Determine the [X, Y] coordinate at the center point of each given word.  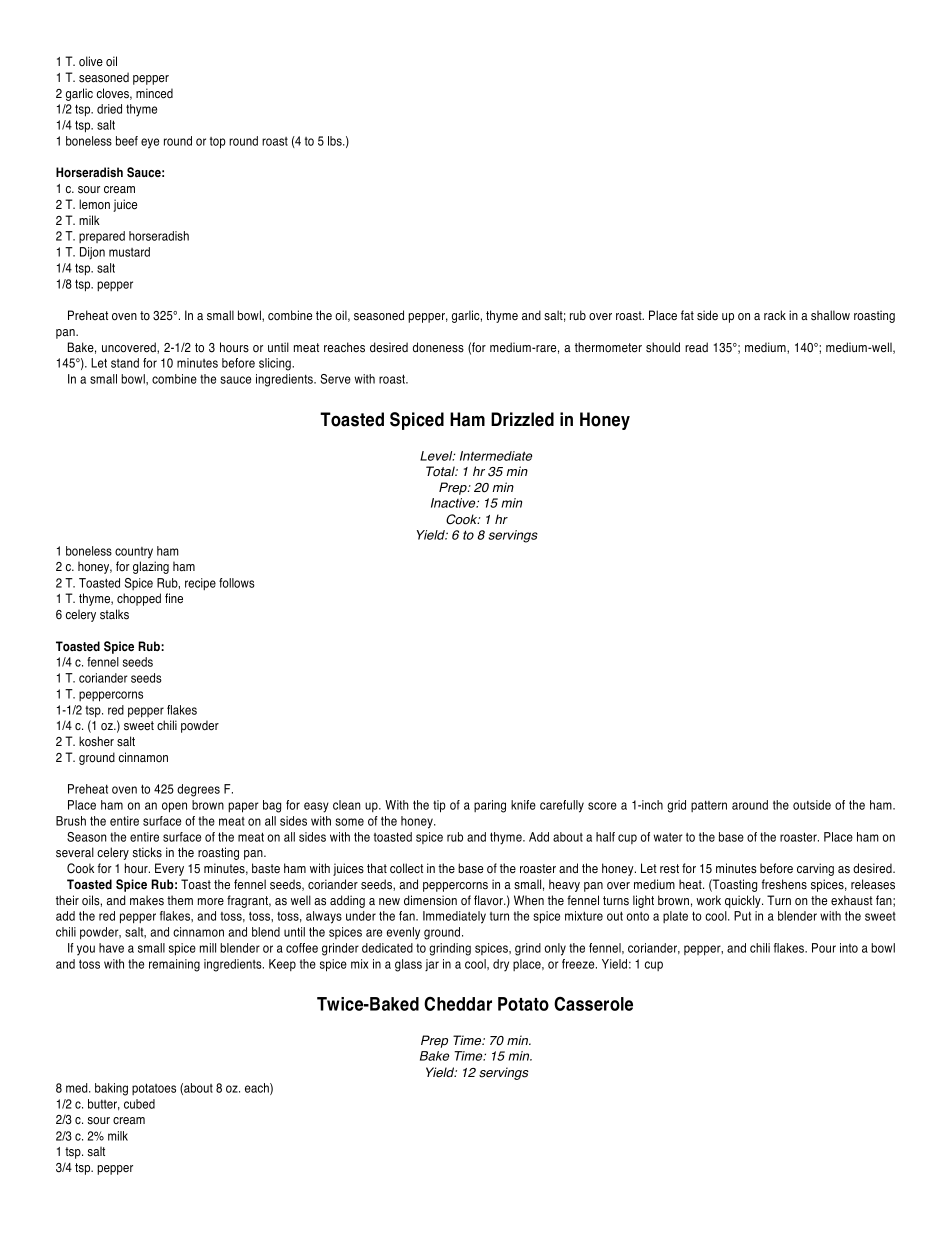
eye [150, 143]
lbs [336, 141]
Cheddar [458, 1004]
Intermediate [496, 456]
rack [775, 315]
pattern [709, 806]
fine [174, 598]
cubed [139, 1104]
